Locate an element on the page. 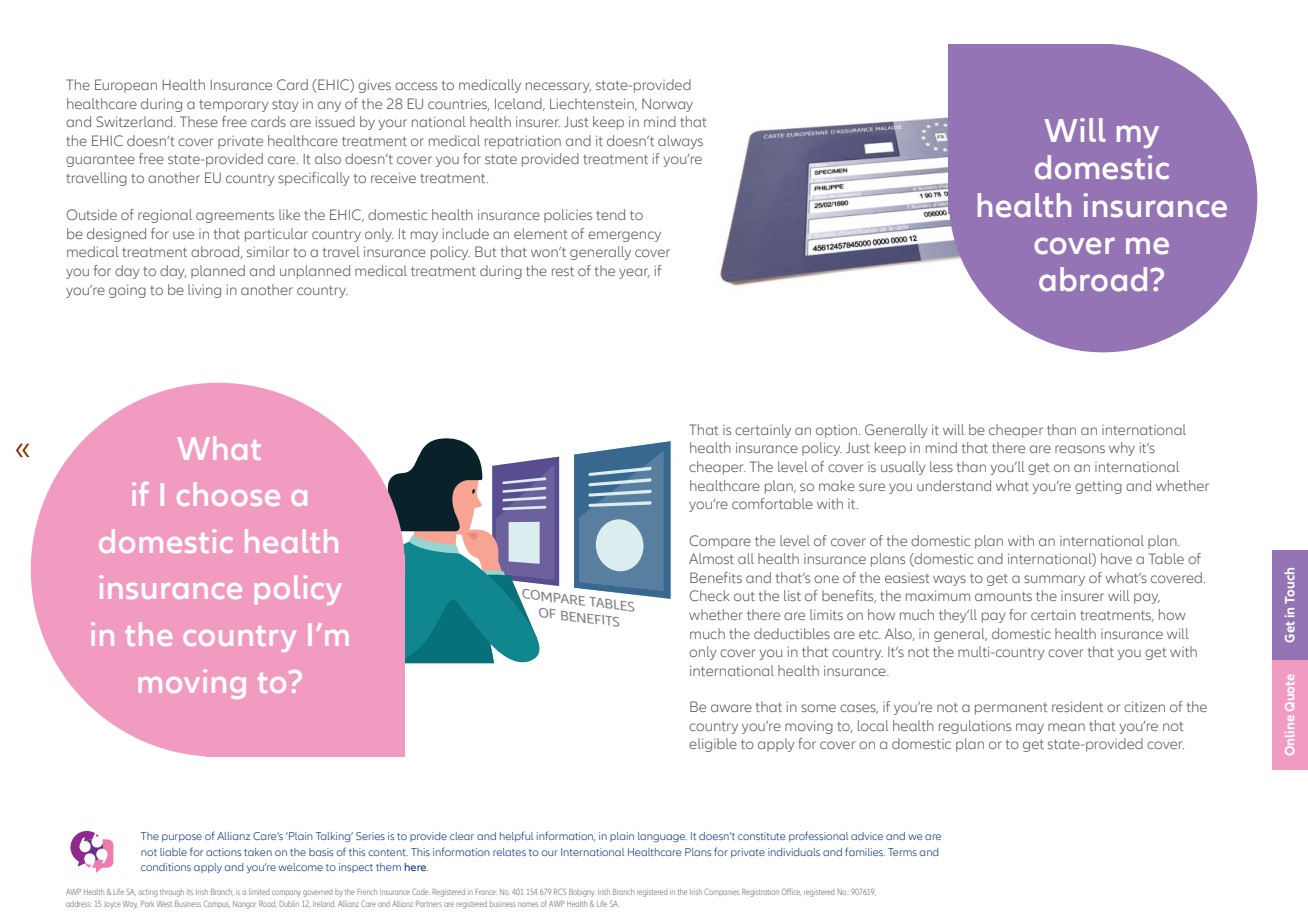 This document has width=1308, height=924. necessary is located at coordinates (558, 87).
